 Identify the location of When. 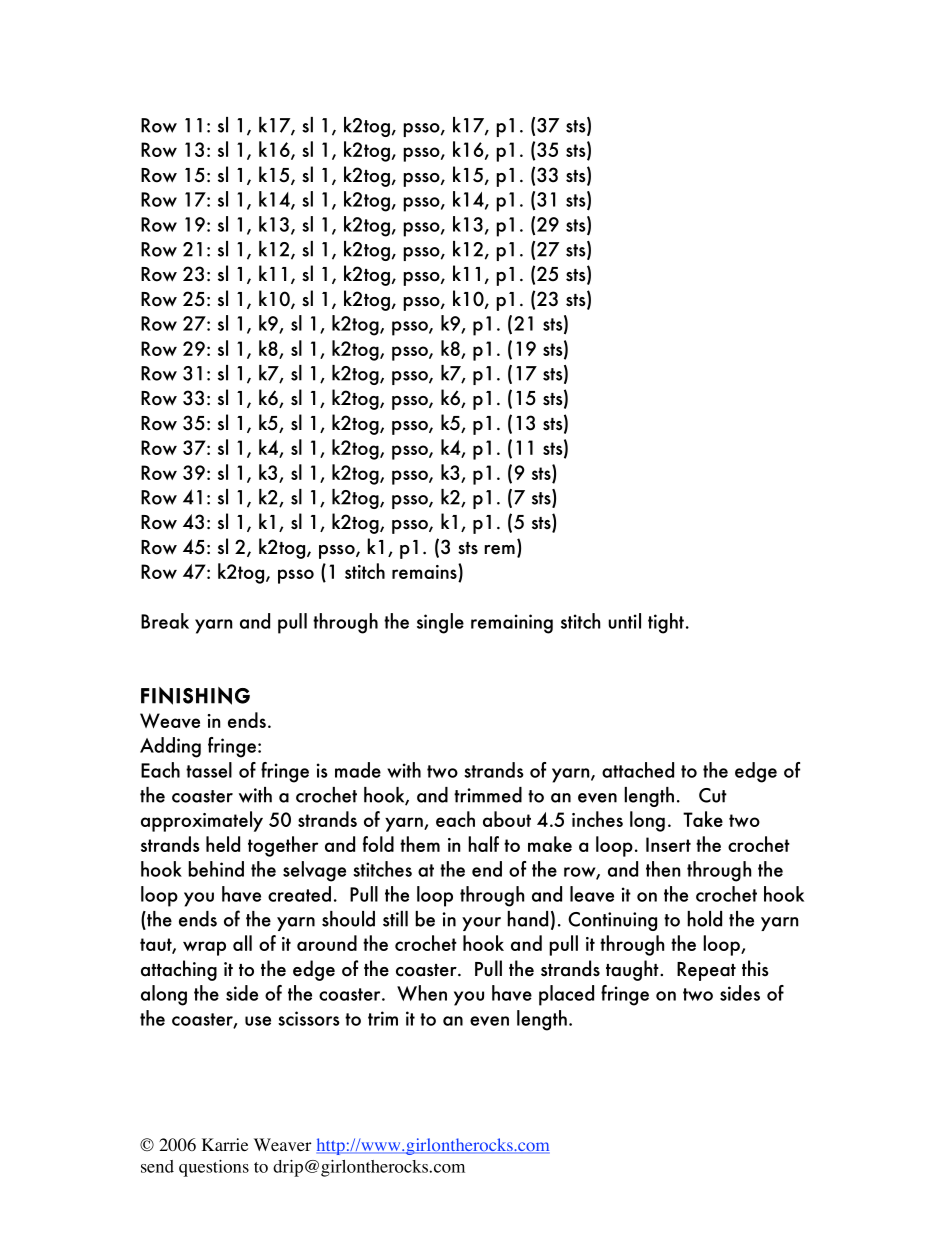
(422, 993).
